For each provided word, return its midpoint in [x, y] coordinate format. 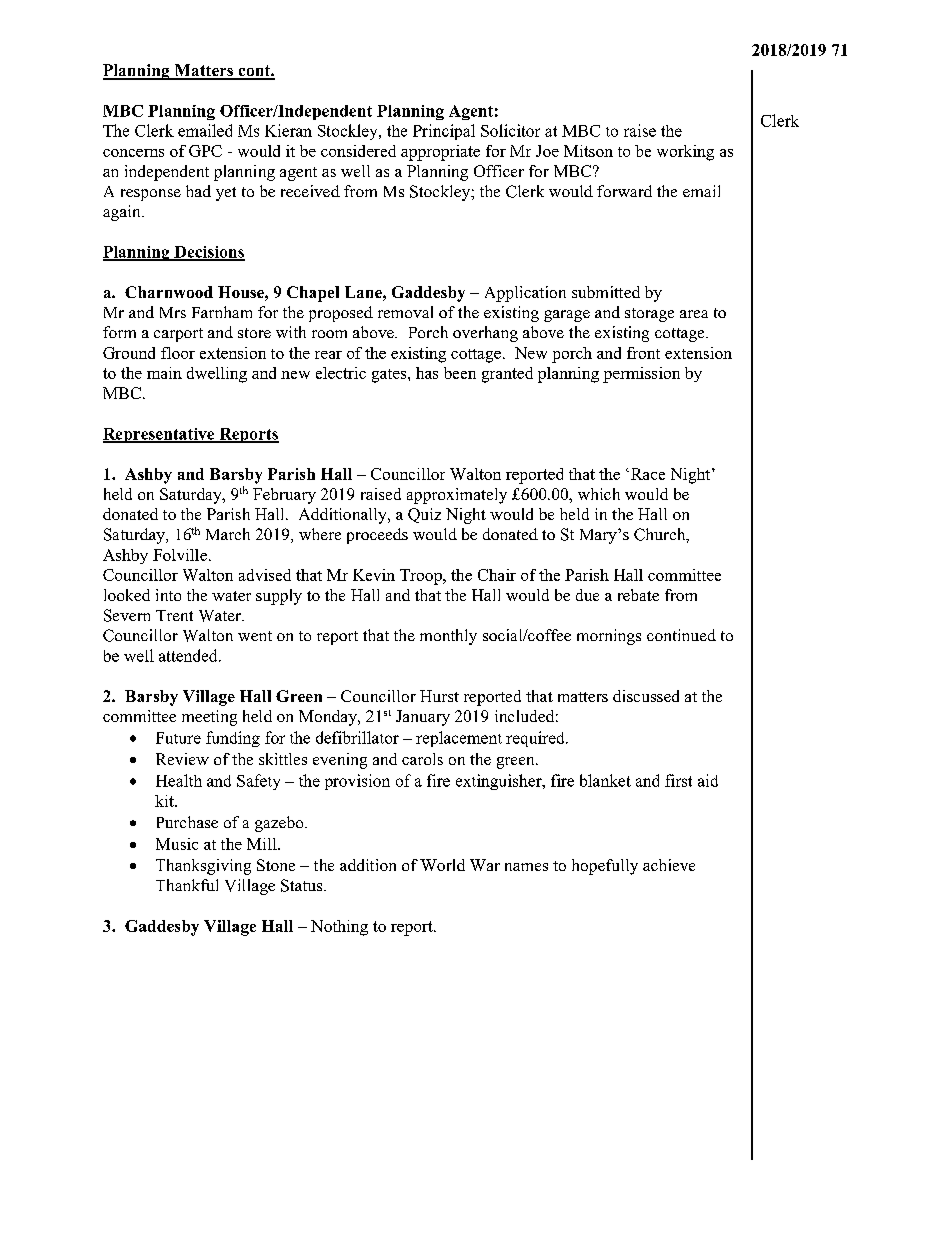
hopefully [605, 867]
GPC [205, 151]
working [685, 153]
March [228, 534]
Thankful [187, 885]
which [599, 494]
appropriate [440, 153]
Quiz [424, 515]
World [442, 865]
